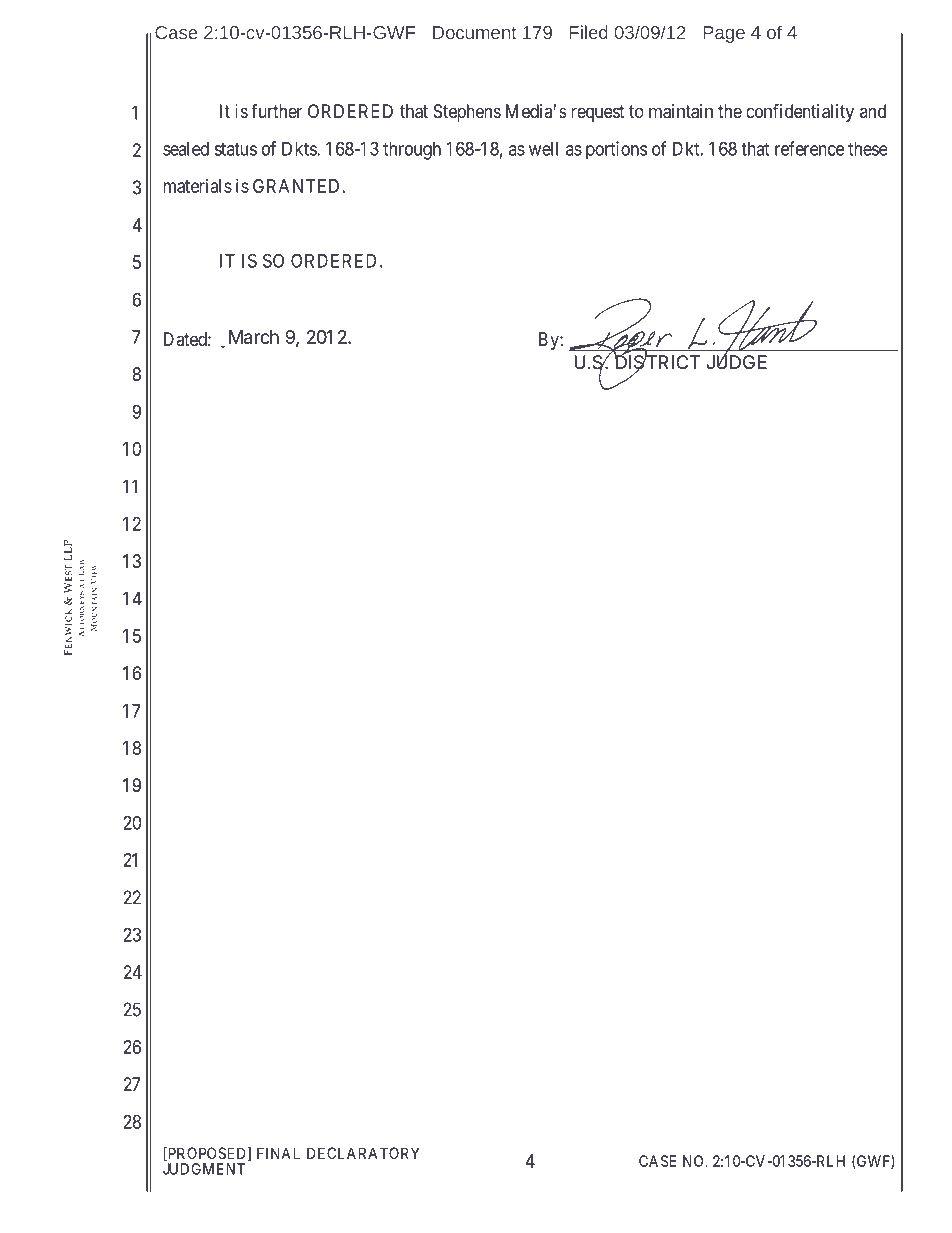 The width and height of the page is (952, 1233). What do you see at coordinates (204, 1169) in the page?
I see `JUDGMENT` at bounding box center [204, 1169].
